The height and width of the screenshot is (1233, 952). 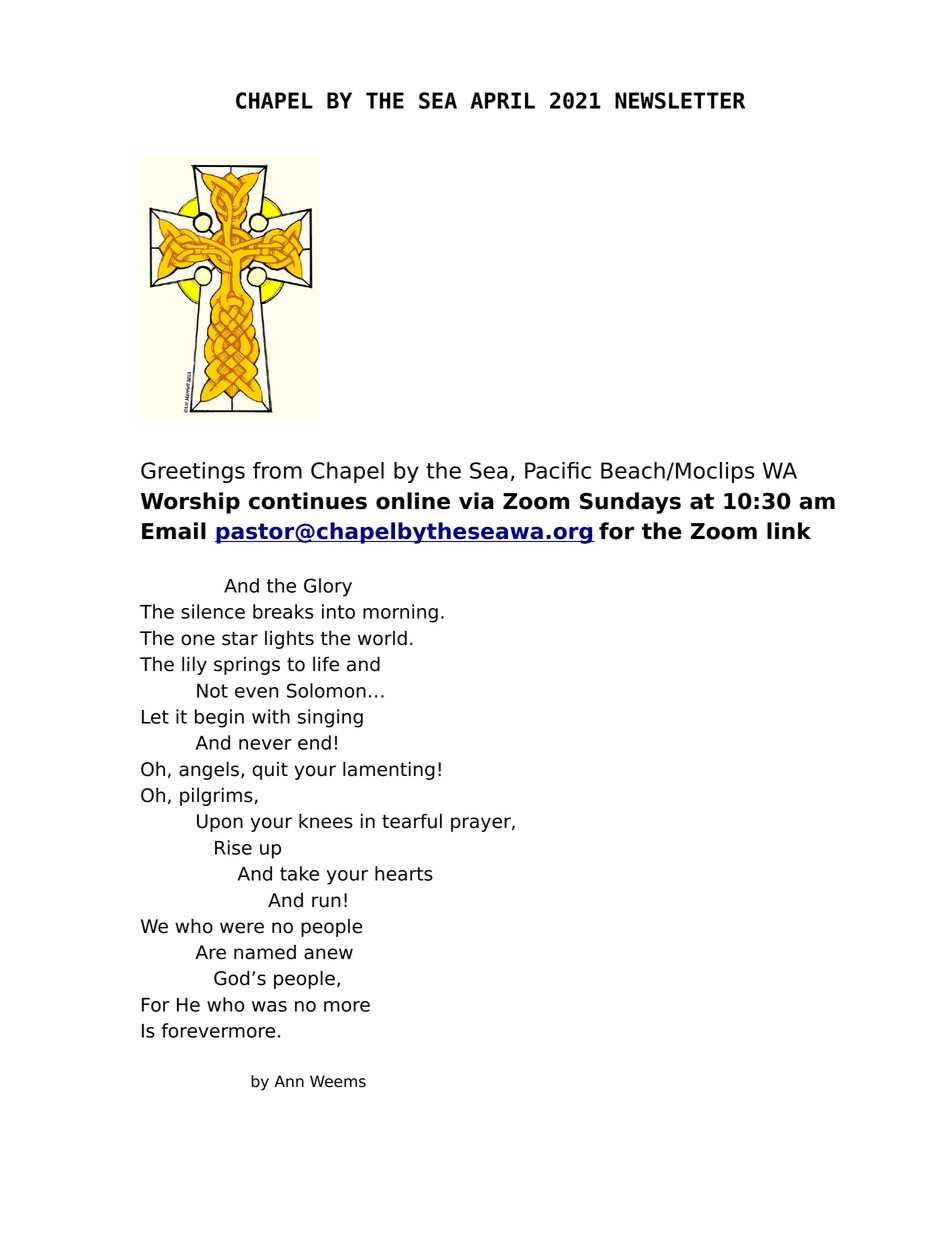 I want to click on link, so click(x=789, y=530).
